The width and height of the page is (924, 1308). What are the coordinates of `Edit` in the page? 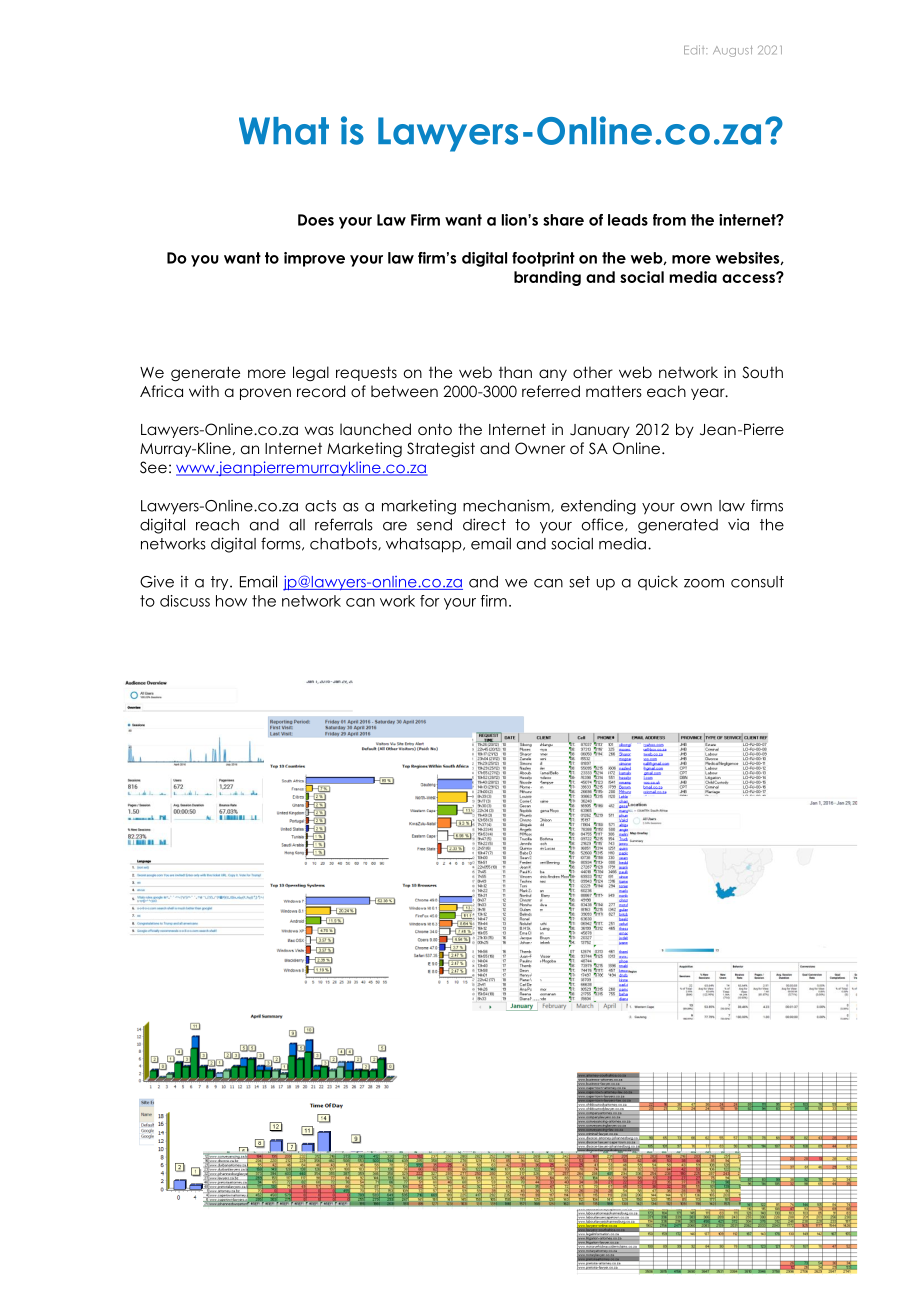 It's located at (695, 50).
